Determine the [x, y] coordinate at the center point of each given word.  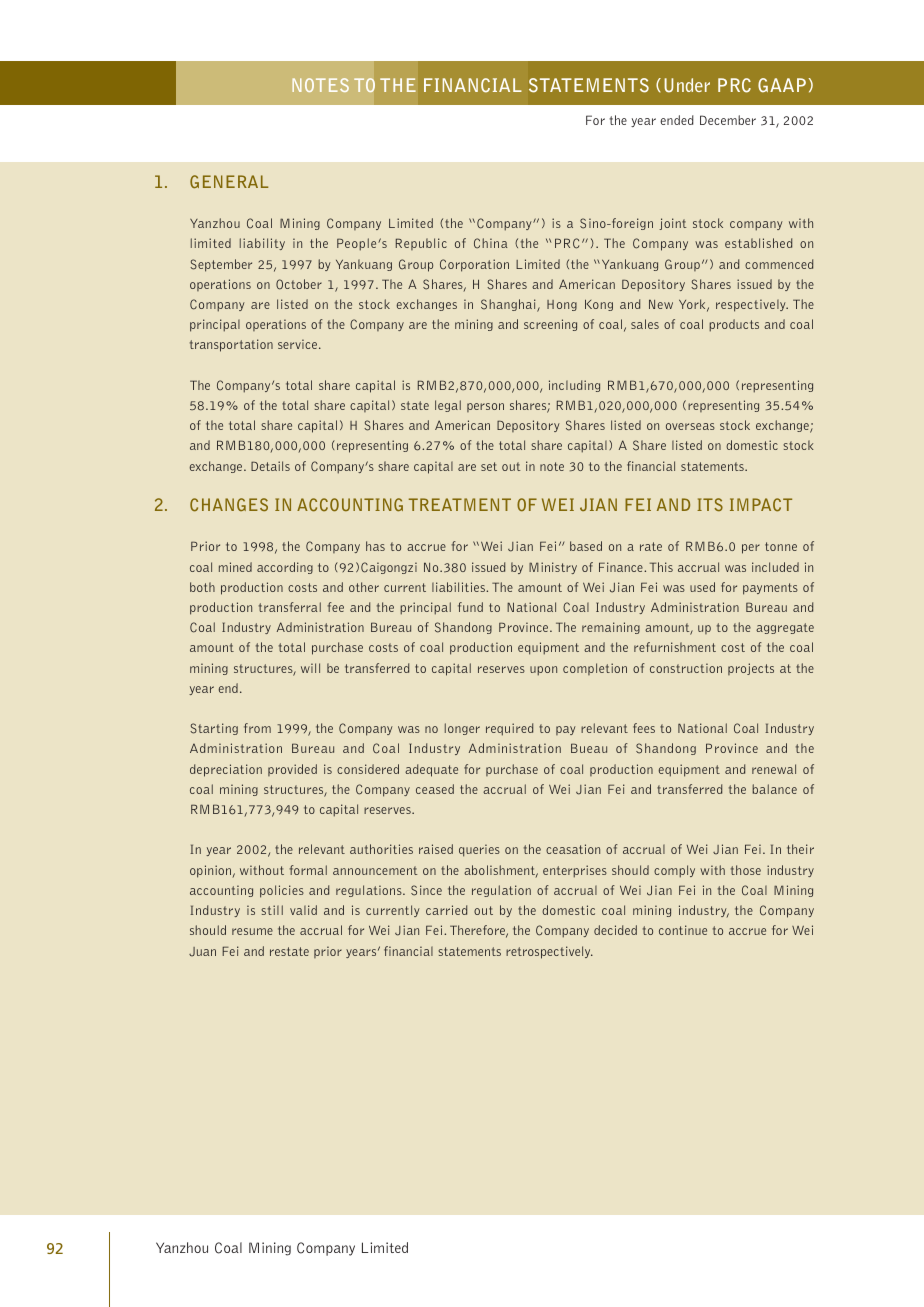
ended [677, 120]
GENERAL [229, 182]
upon [543, 671]
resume [252, 931]
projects [751, 669]
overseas [690, 426]
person [485, 407]
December [728, 120]
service [299, 344]
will [310, 668]
